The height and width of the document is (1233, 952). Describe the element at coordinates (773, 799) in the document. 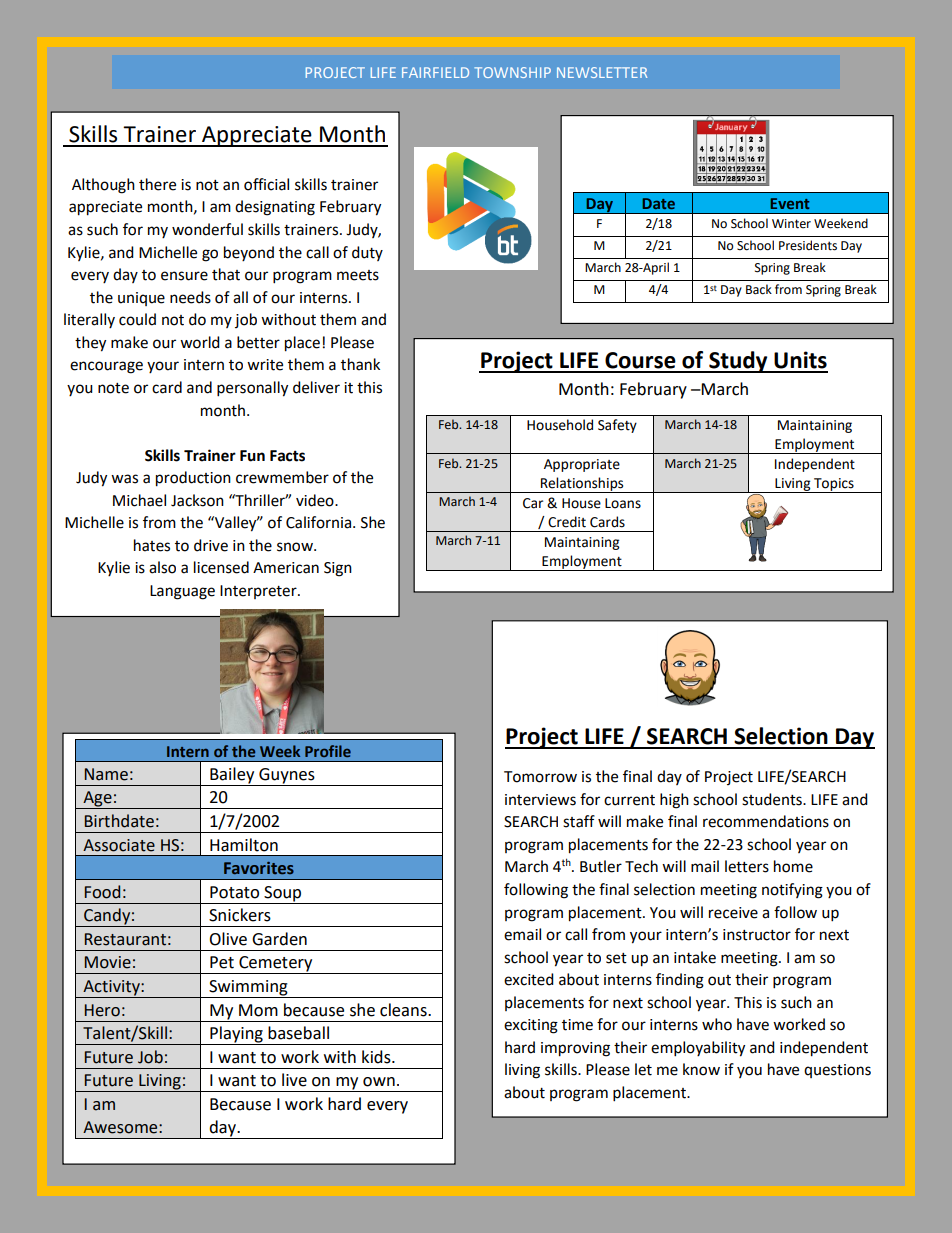

I see `students` at that location.
